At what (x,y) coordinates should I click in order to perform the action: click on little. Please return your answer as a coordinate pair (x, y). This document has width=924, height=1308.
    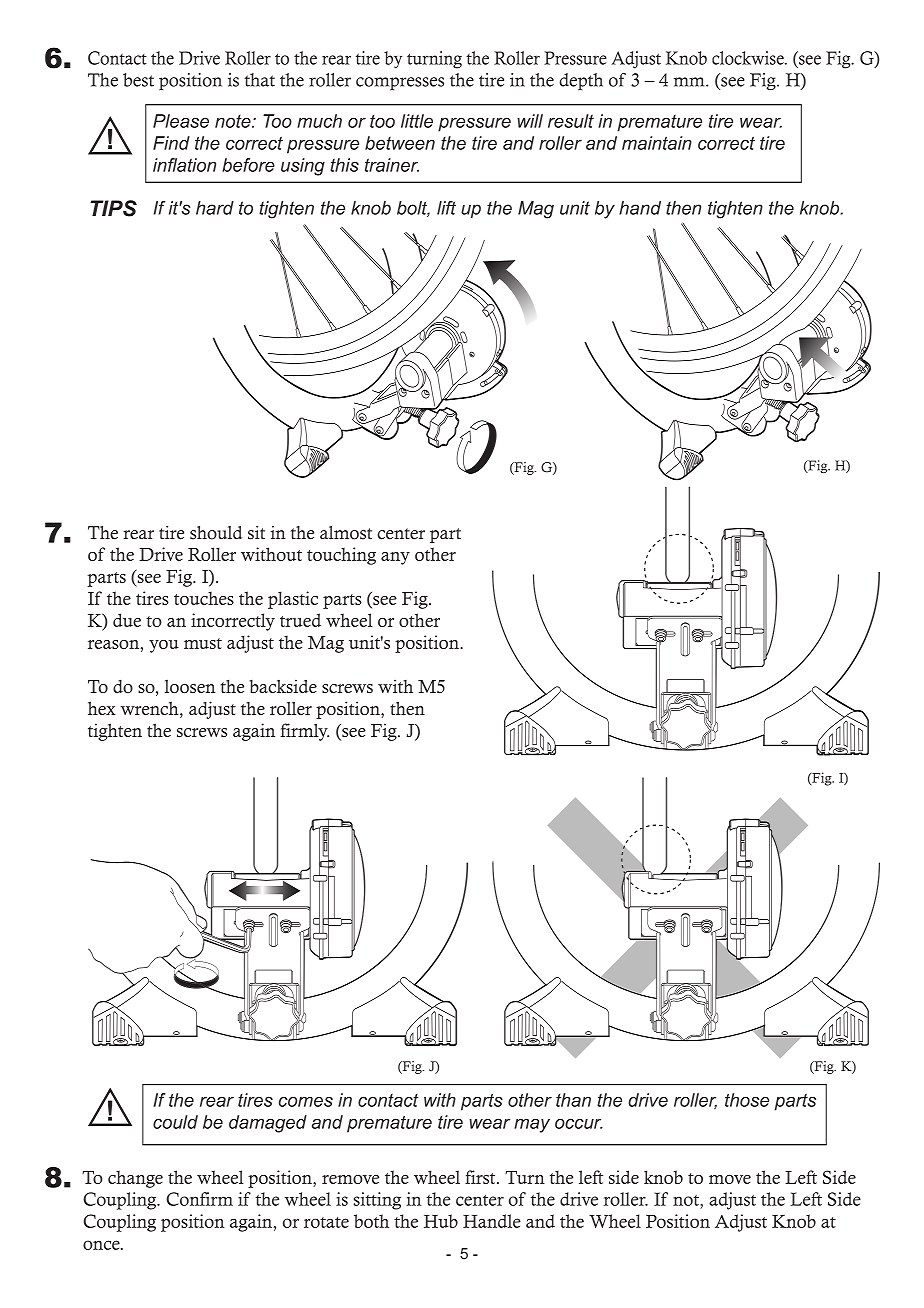
    Looking at the image, I should click on (417, 121).
